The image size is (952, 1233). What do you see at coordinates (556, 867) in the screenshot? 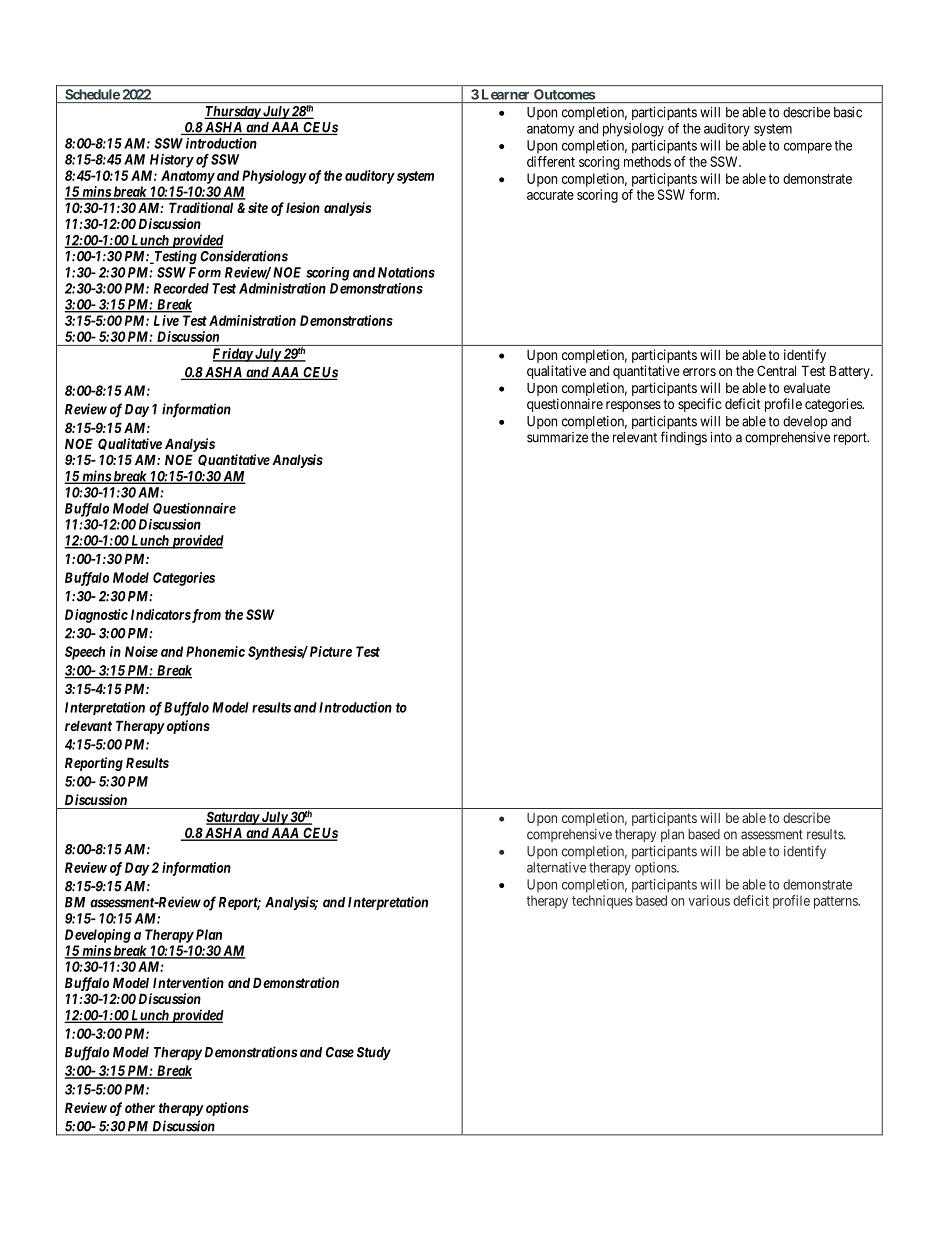
I see `alternative` at bounding box center [556, 867].
